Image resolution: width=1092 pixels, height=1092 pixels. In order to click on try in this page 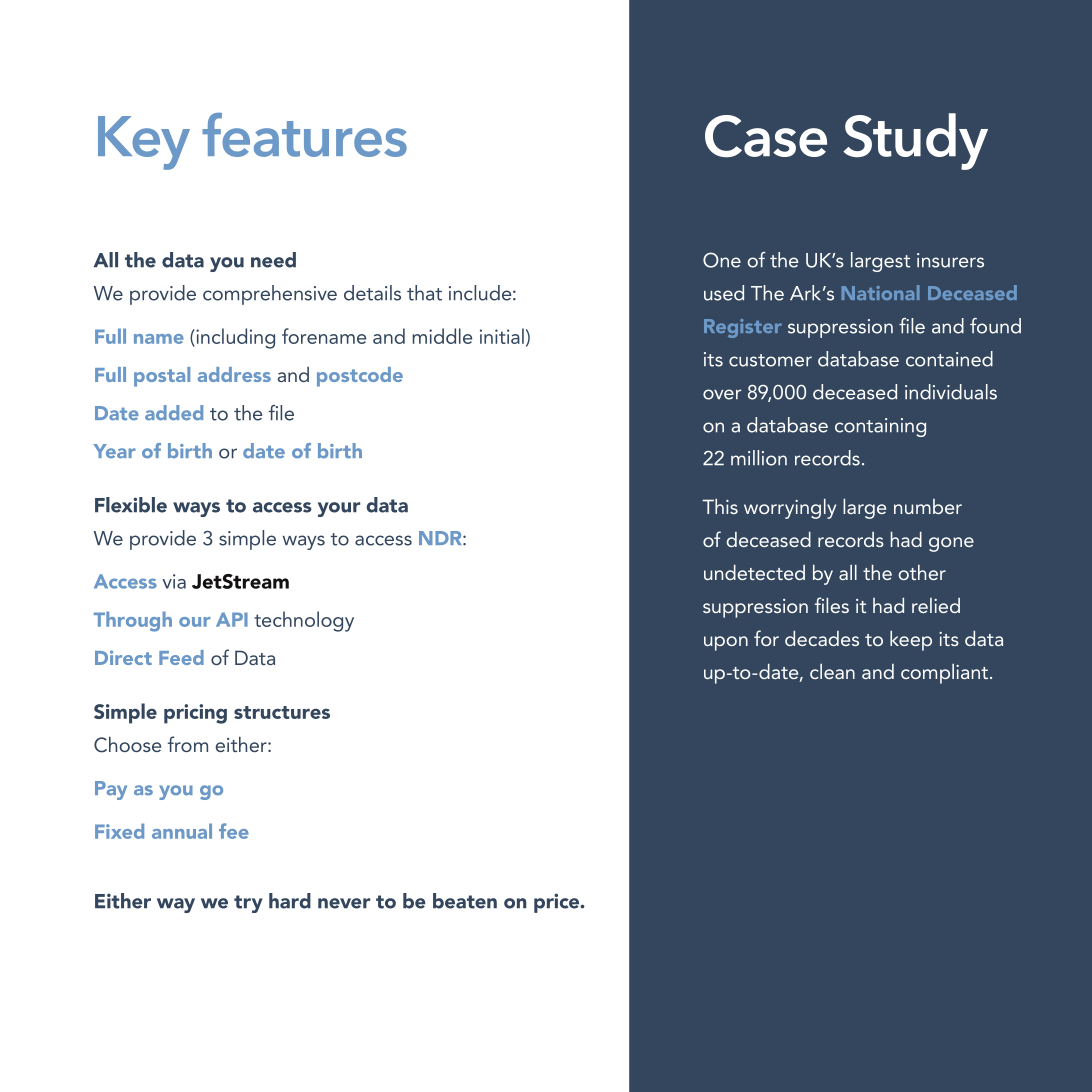, I will do `click(248, 904)`.
